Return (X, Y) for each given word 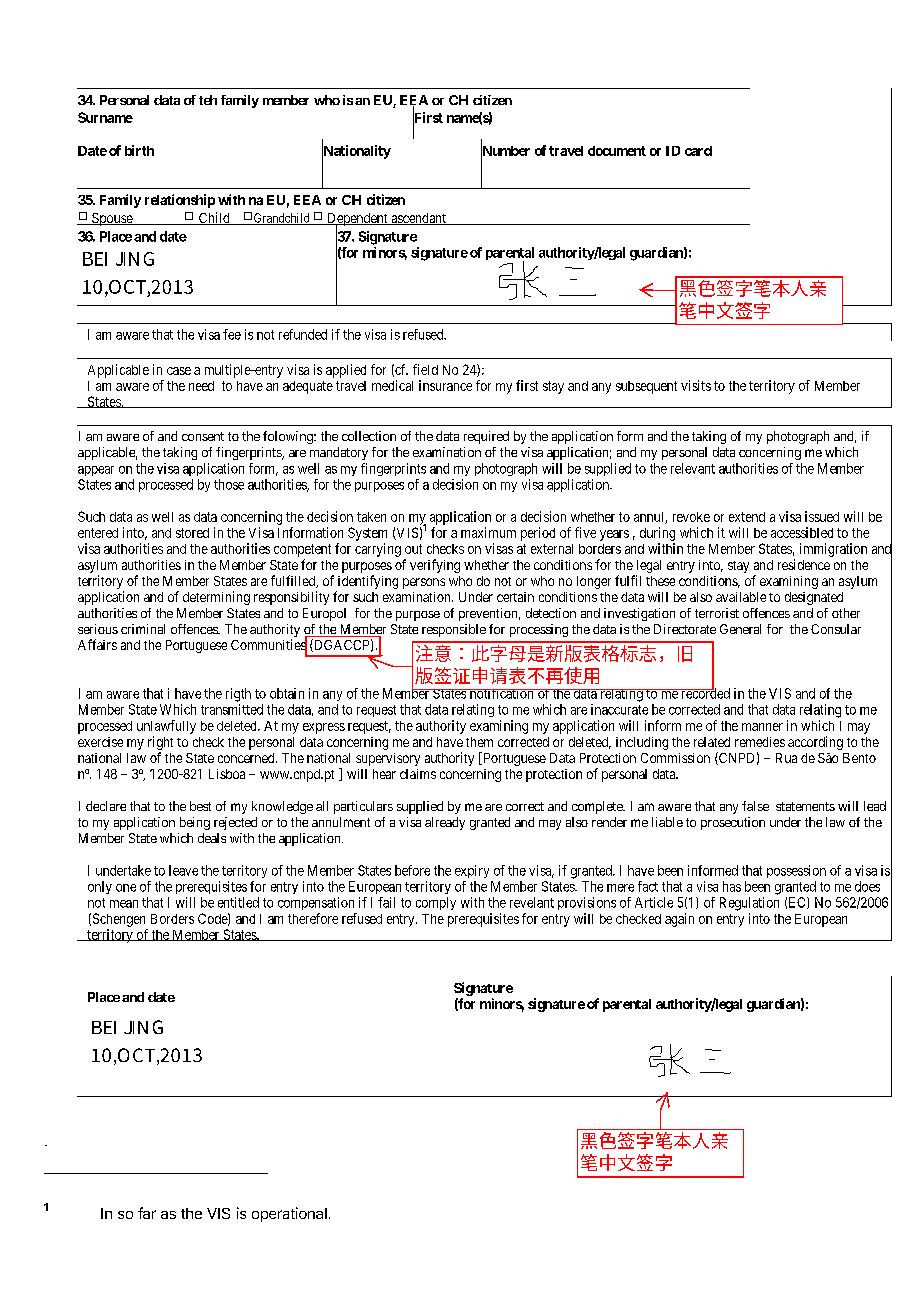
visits (696, 385)
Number (505, 151)
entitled (238, 902)
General (740, 629)
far (147, 1213)
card (698, 151)
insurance (445, 385)
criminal (143, 629)
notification (501, 694)
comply (436, 903)
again (679, 920)
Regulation (749, 904)
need (201, 386)
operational (289, 1214)
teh (208, 100)
